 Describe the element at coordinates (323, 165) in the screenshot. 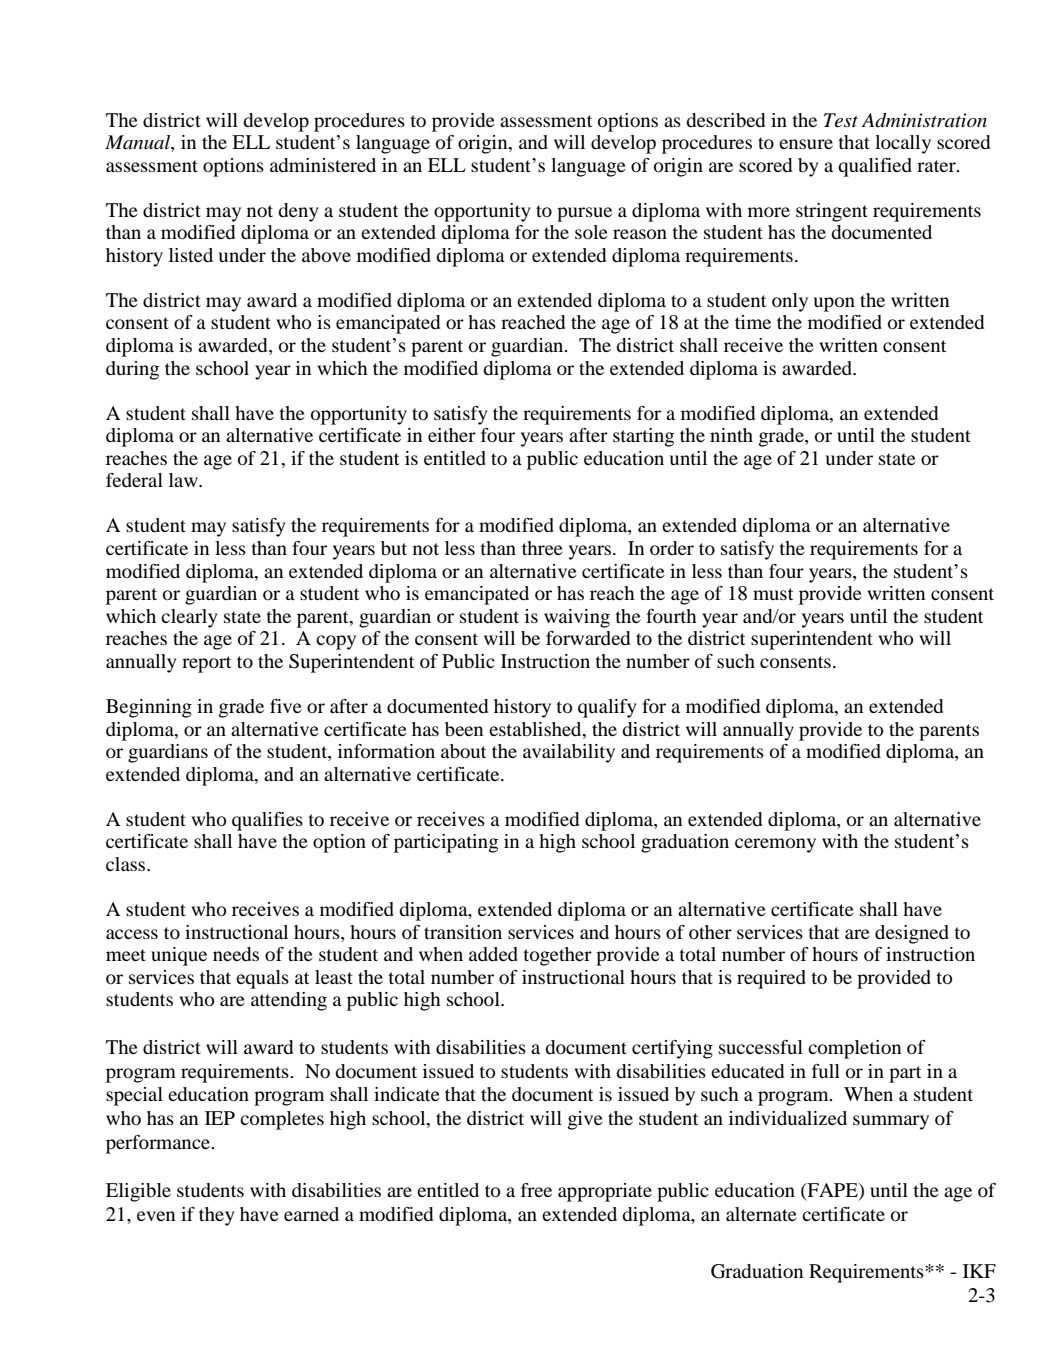

I see `administered` at that location.
